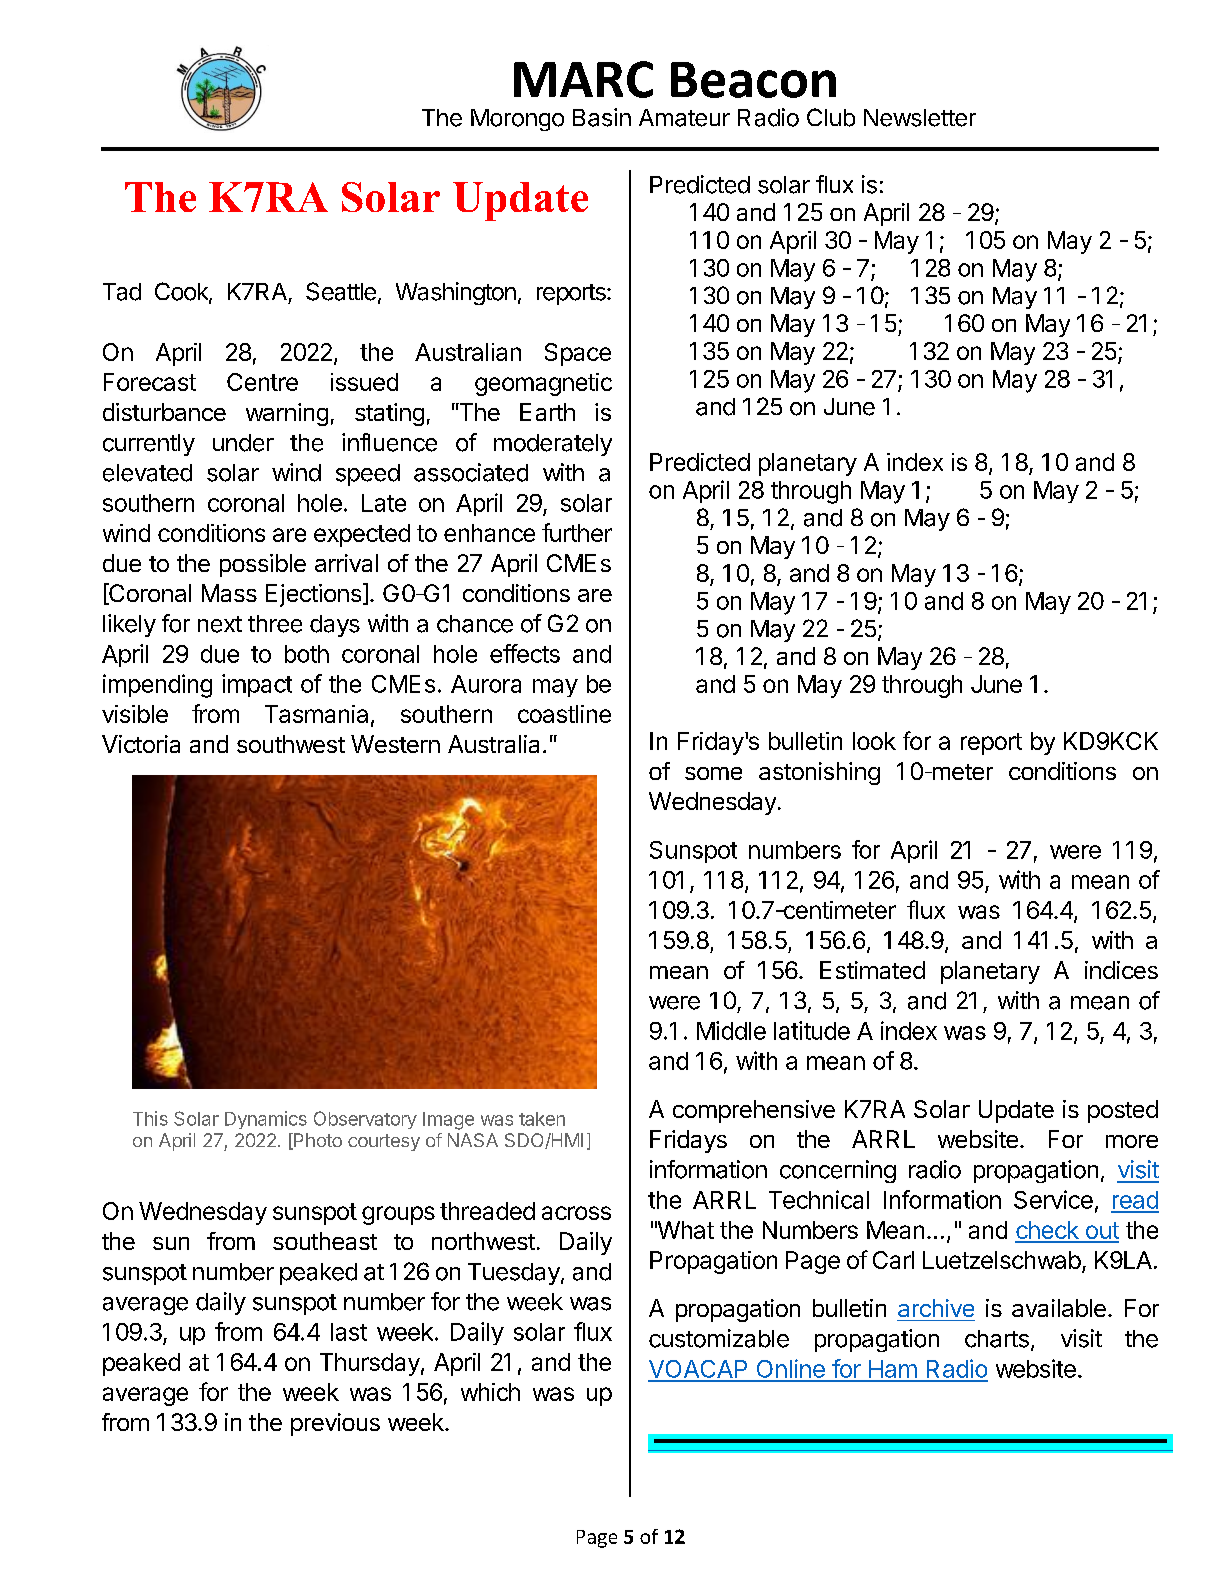  What do you see at coordinates (553, 445) in the page?
I see `moderately` at bounding box center [553, 445].
